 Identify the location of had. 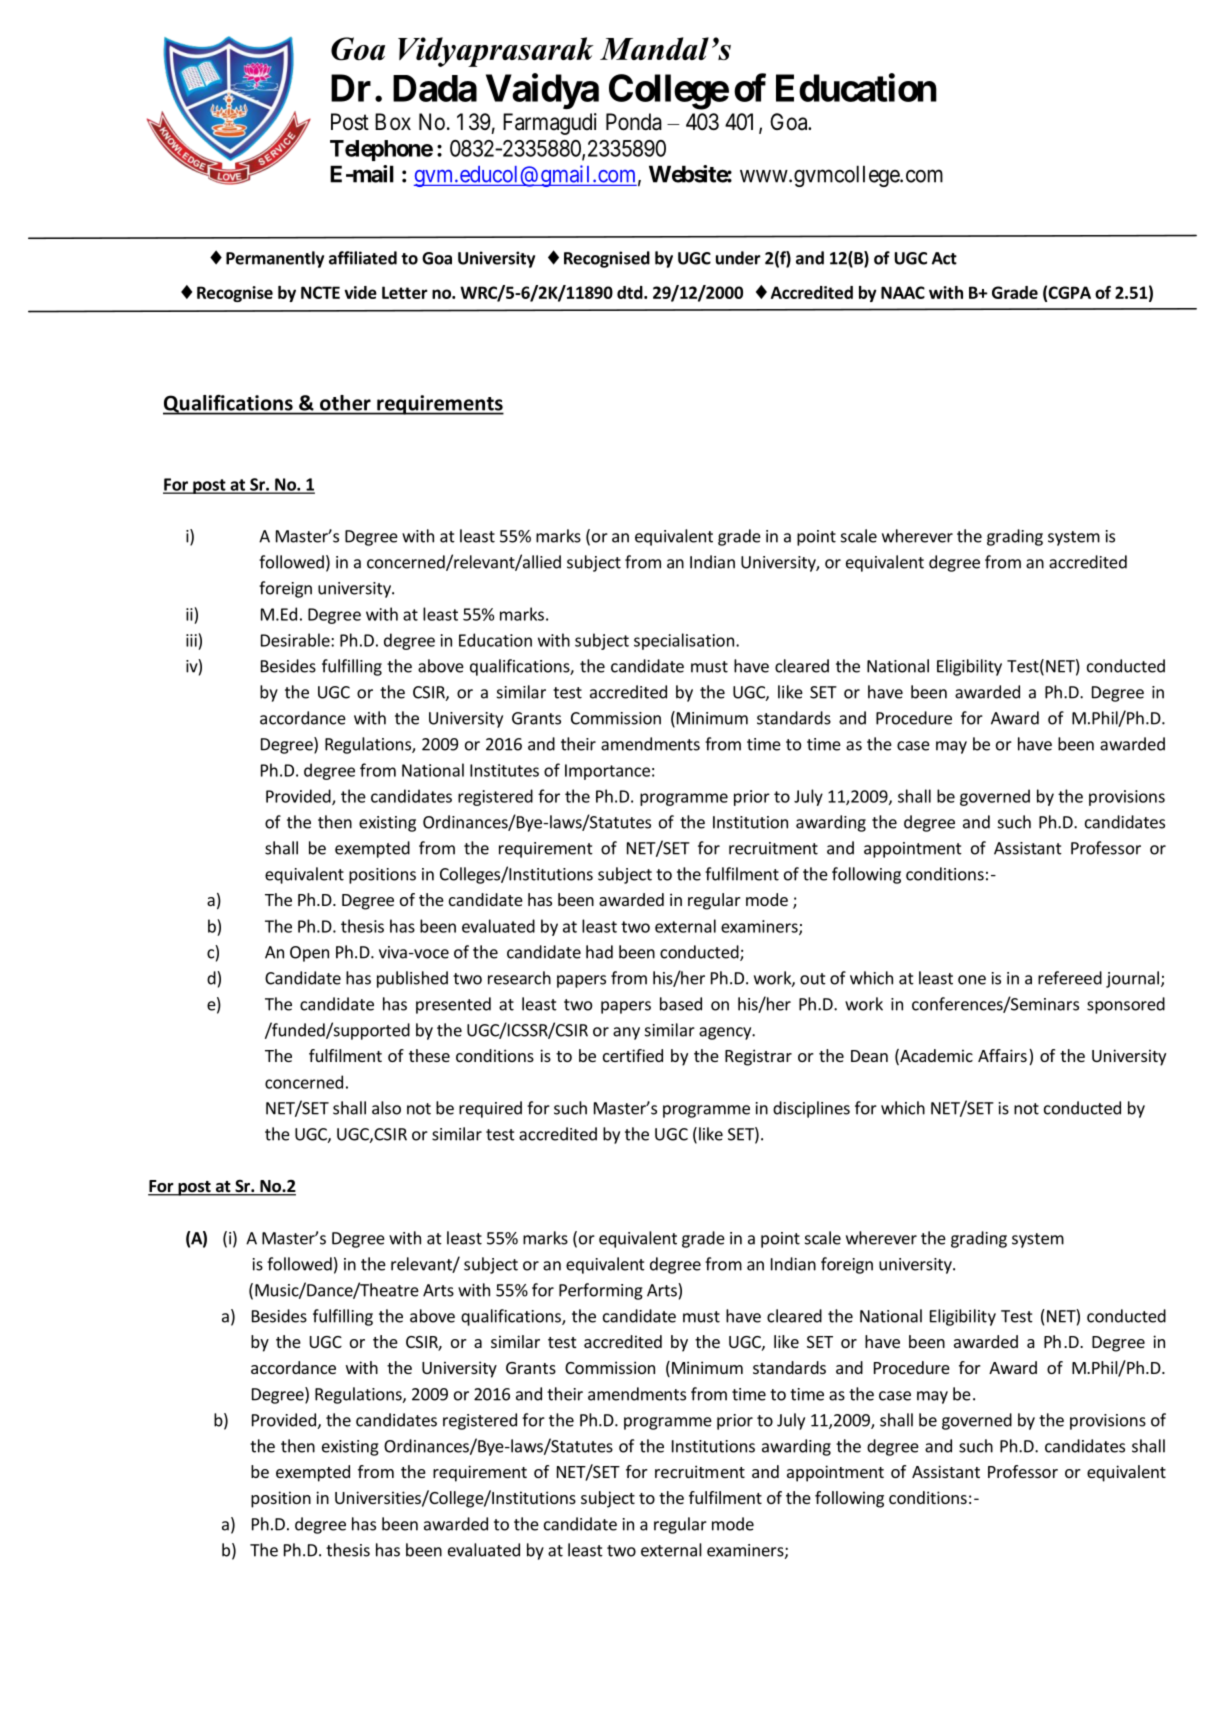
(599, 952).
